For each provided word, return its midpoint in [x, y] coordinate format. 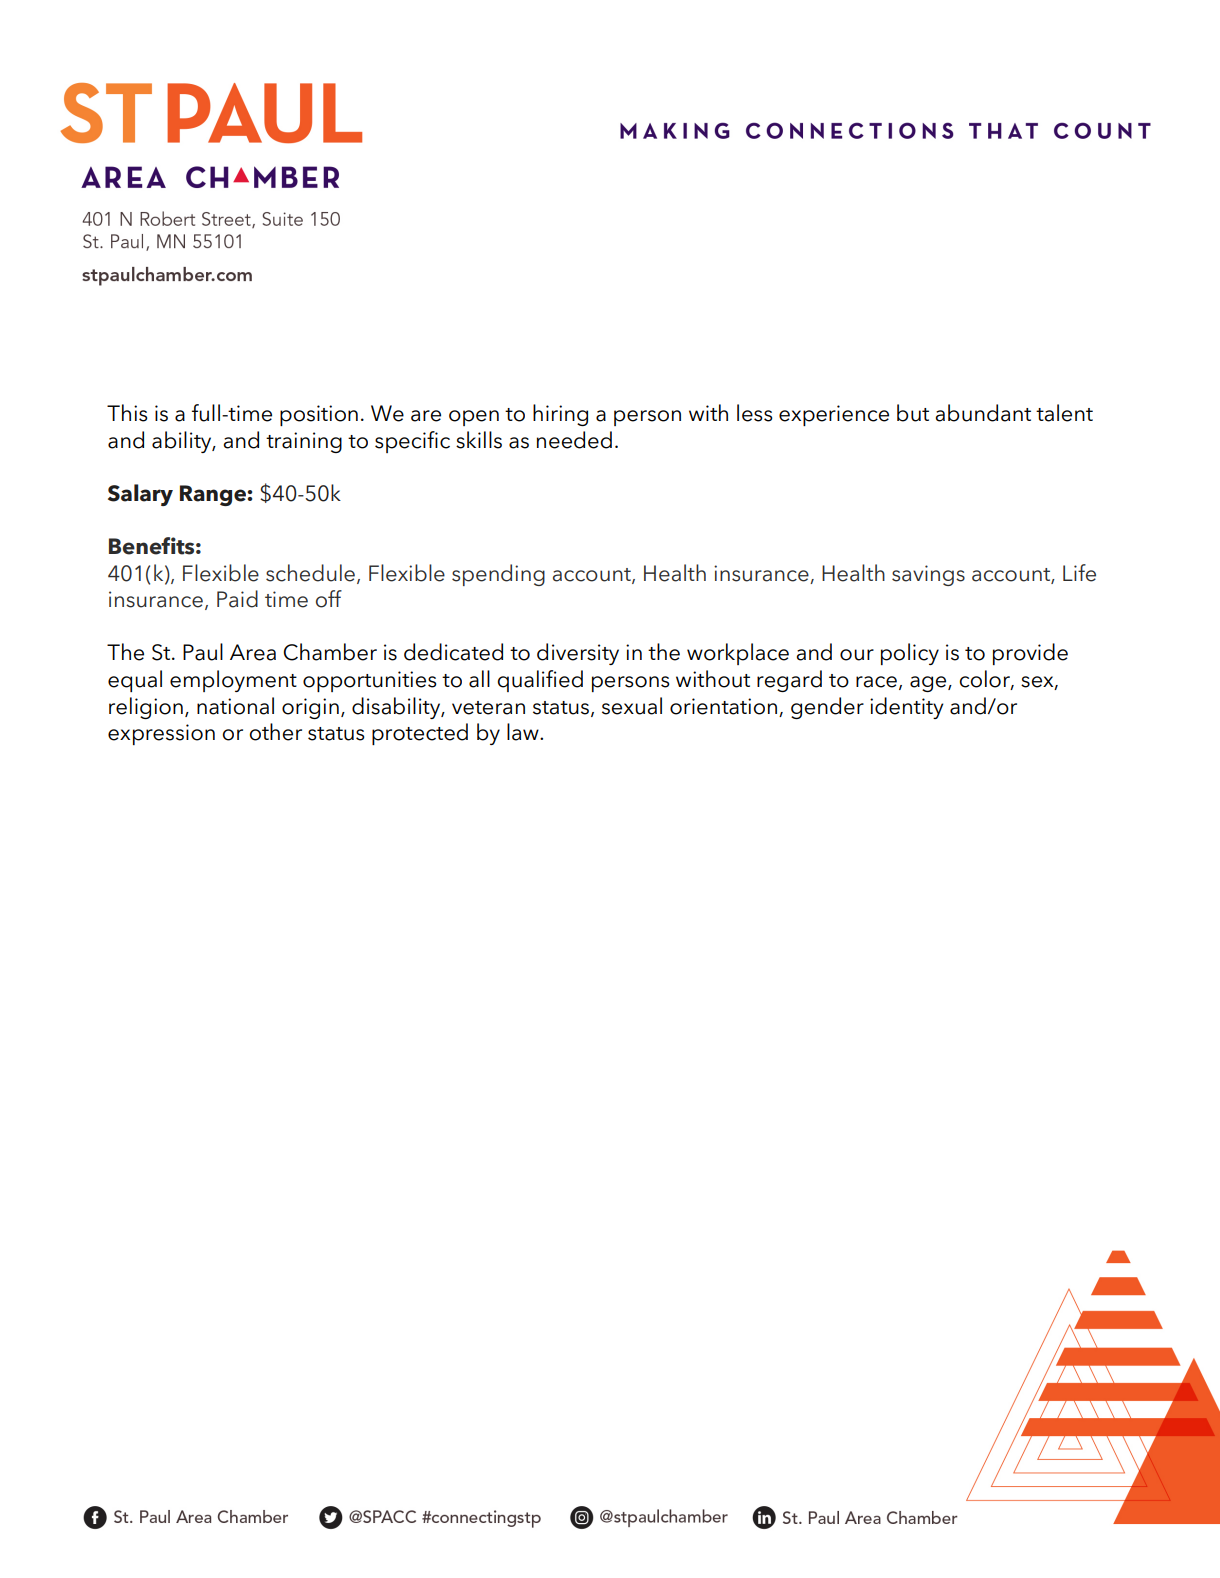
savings [928, 575]
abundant [983, 413]
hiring [560, 415]
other [275, 732]
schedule [310, 573]
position [319, 415]
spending [498, 575]
